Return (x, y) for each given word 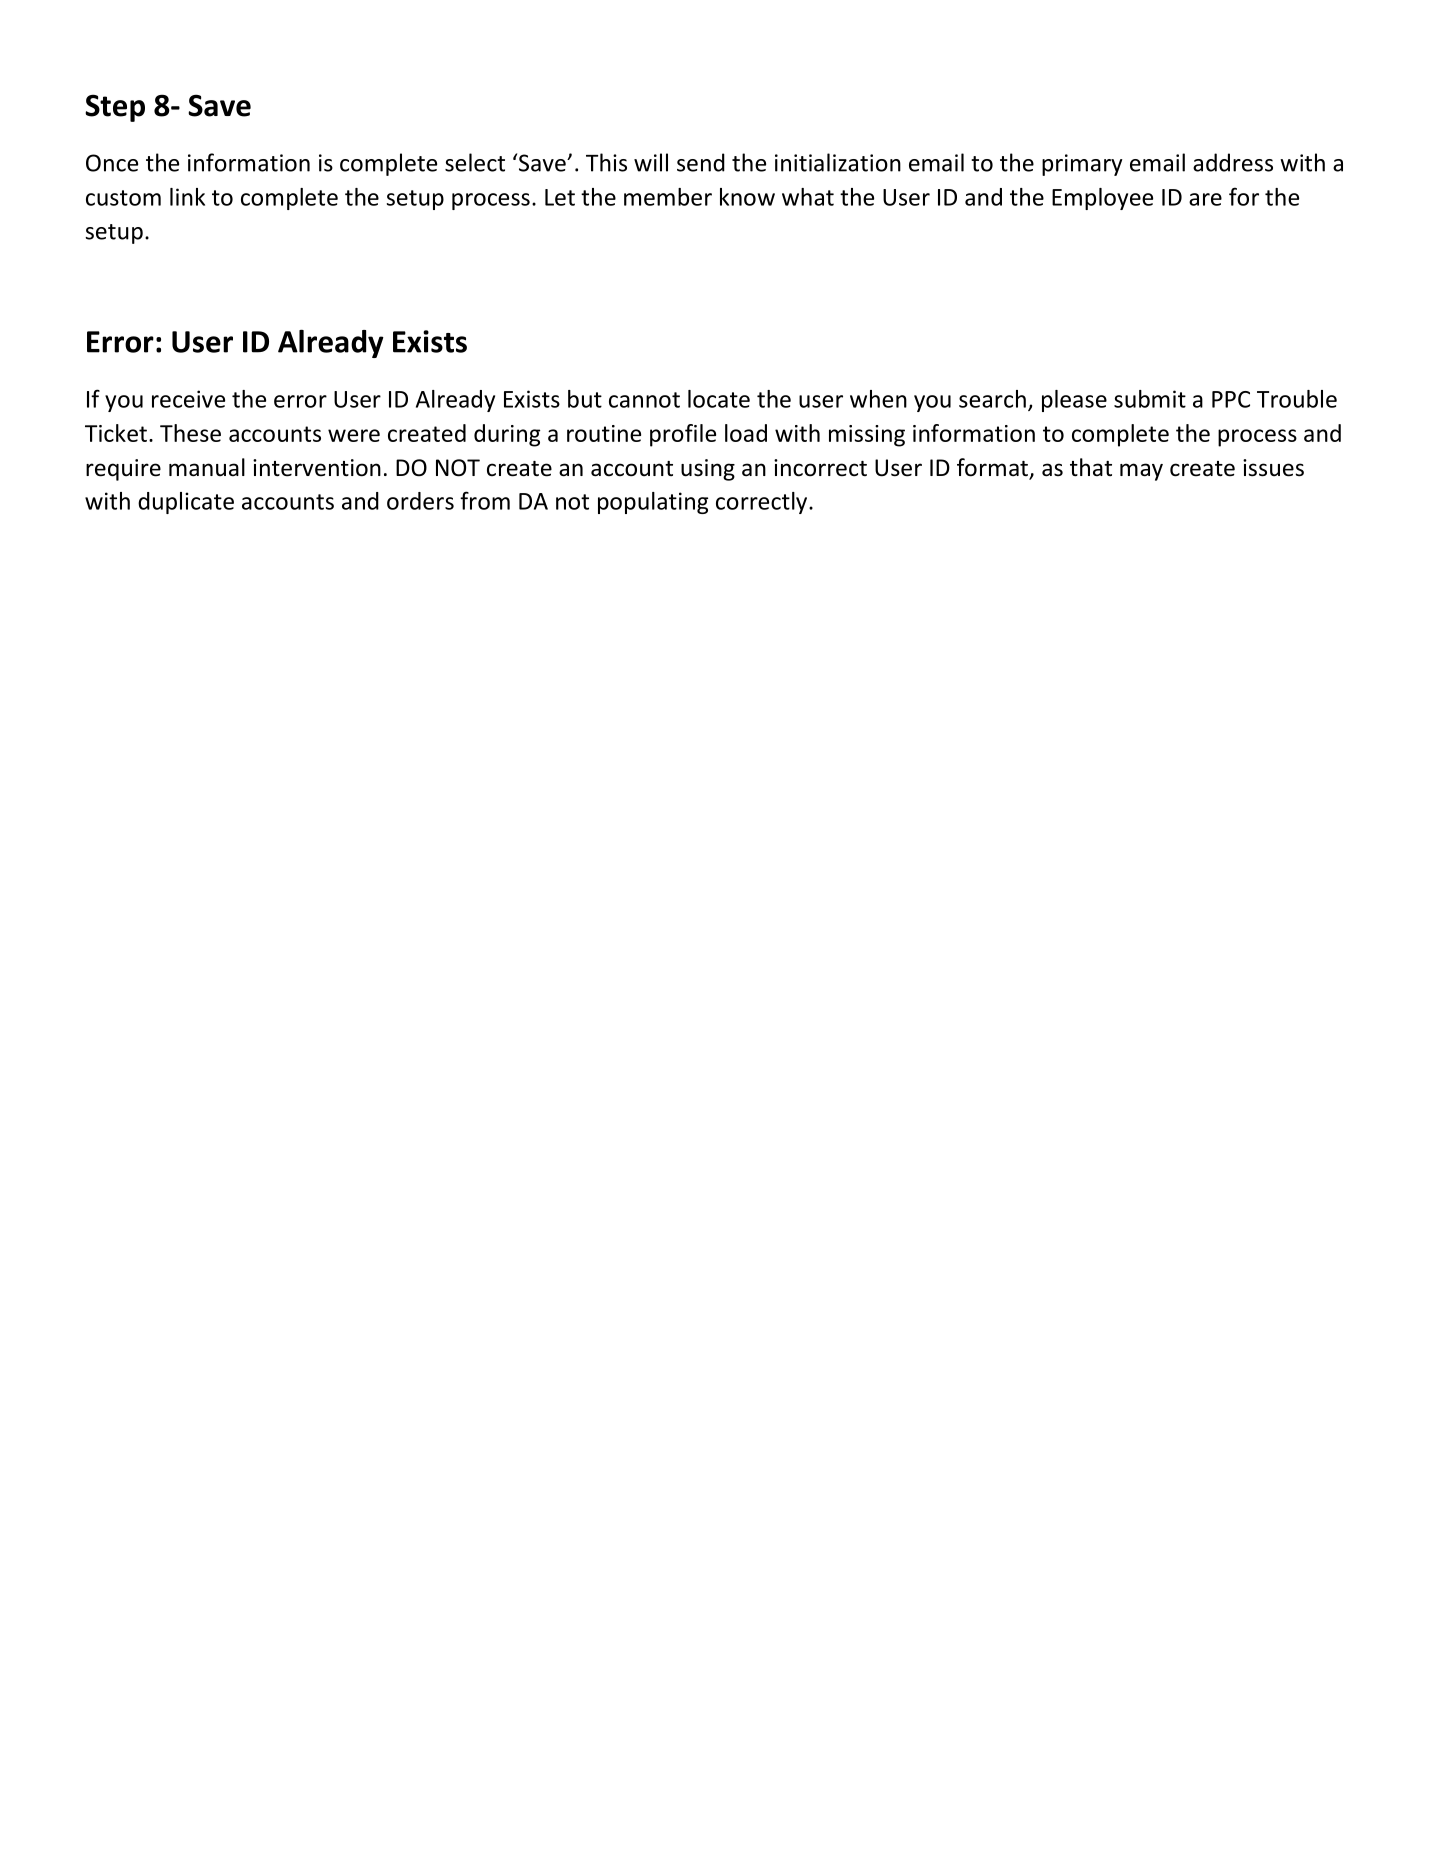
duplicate (186, 503)
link (187, 197)
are (1205, 199)
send (701, 162)
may (1141, 472)
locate (719, 399)
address (1233, 162)
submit (1150, 399)
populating (653, 503)
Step (115, 108)
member (668, 197)
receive (188, 399)
